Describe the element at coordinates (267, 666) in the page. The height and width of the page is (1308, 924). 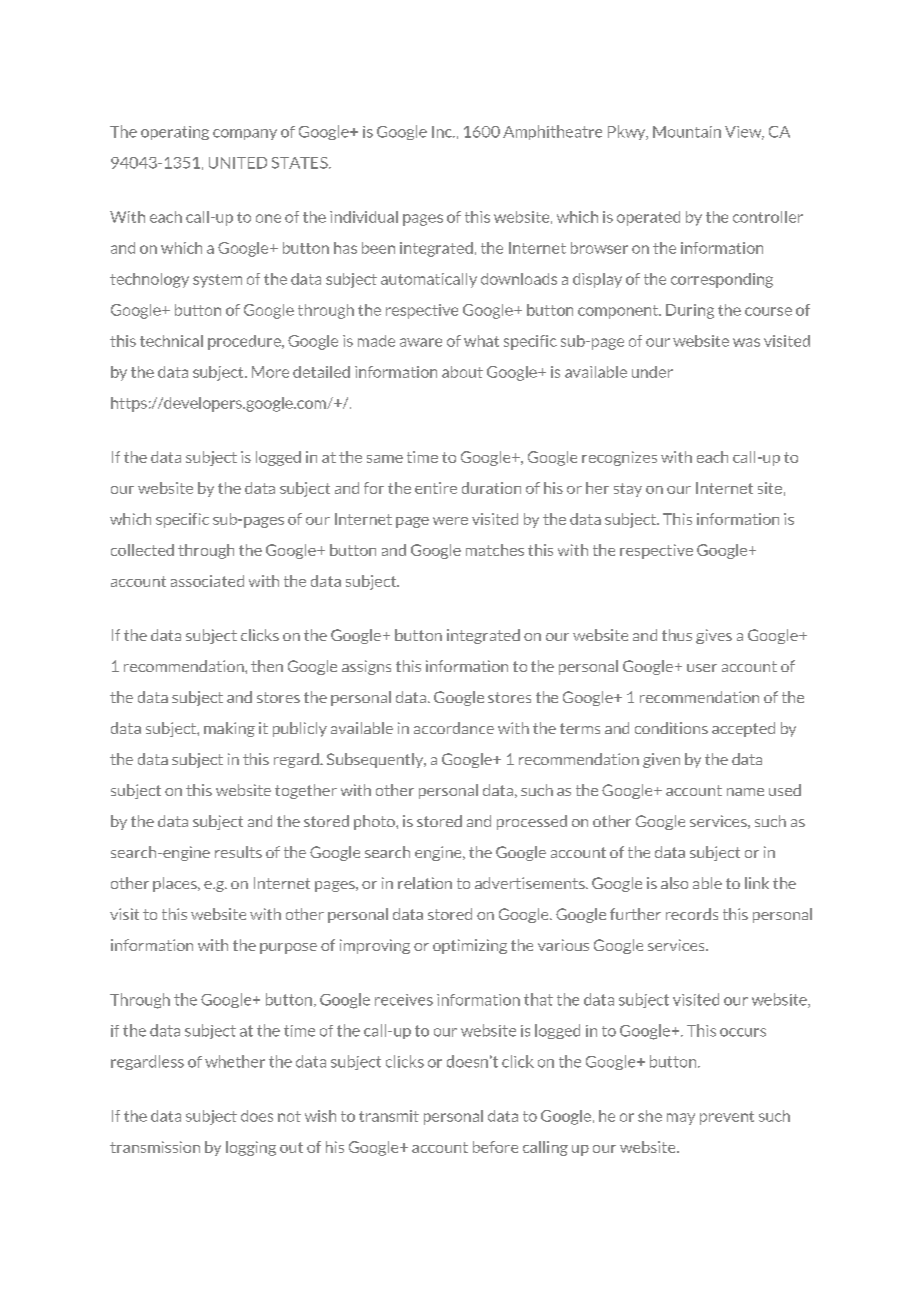
I see `then` at that location.
